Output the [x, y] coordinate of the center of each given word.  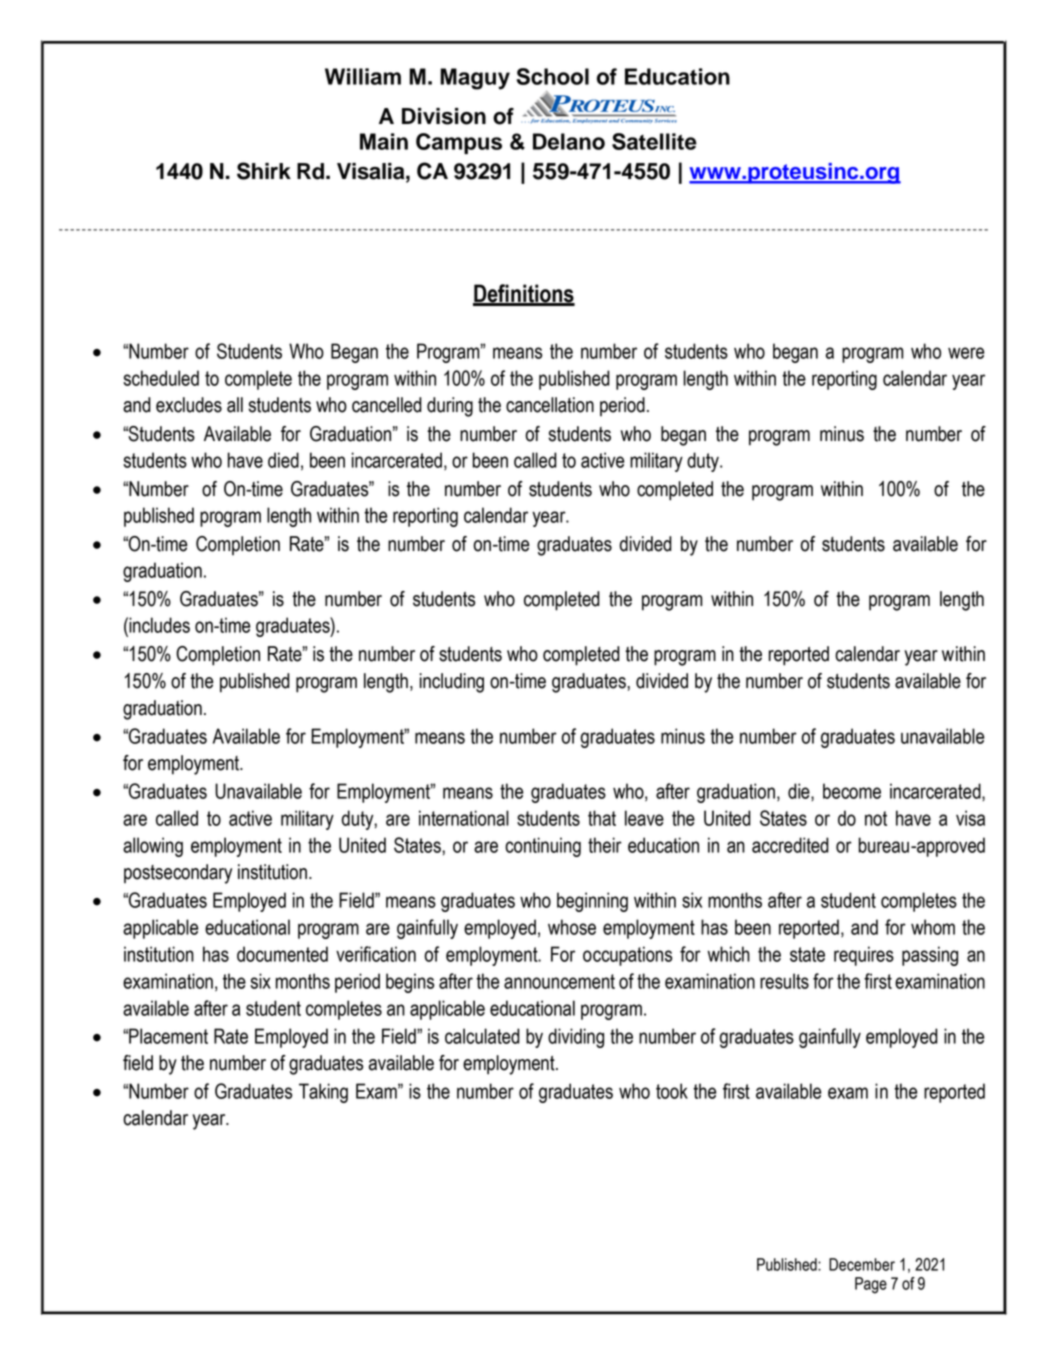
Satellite [654, 141]
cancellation [550, 405]
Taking [323, 1093]
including [452, 683]
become [852, 791]
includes [158, 625]
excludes [189, 405]
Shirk [264, 171]
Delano [569, 141]
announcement [559, 981]
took [672, 1091]
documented [282, 954]
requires [864, 956]
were [966, 353]
